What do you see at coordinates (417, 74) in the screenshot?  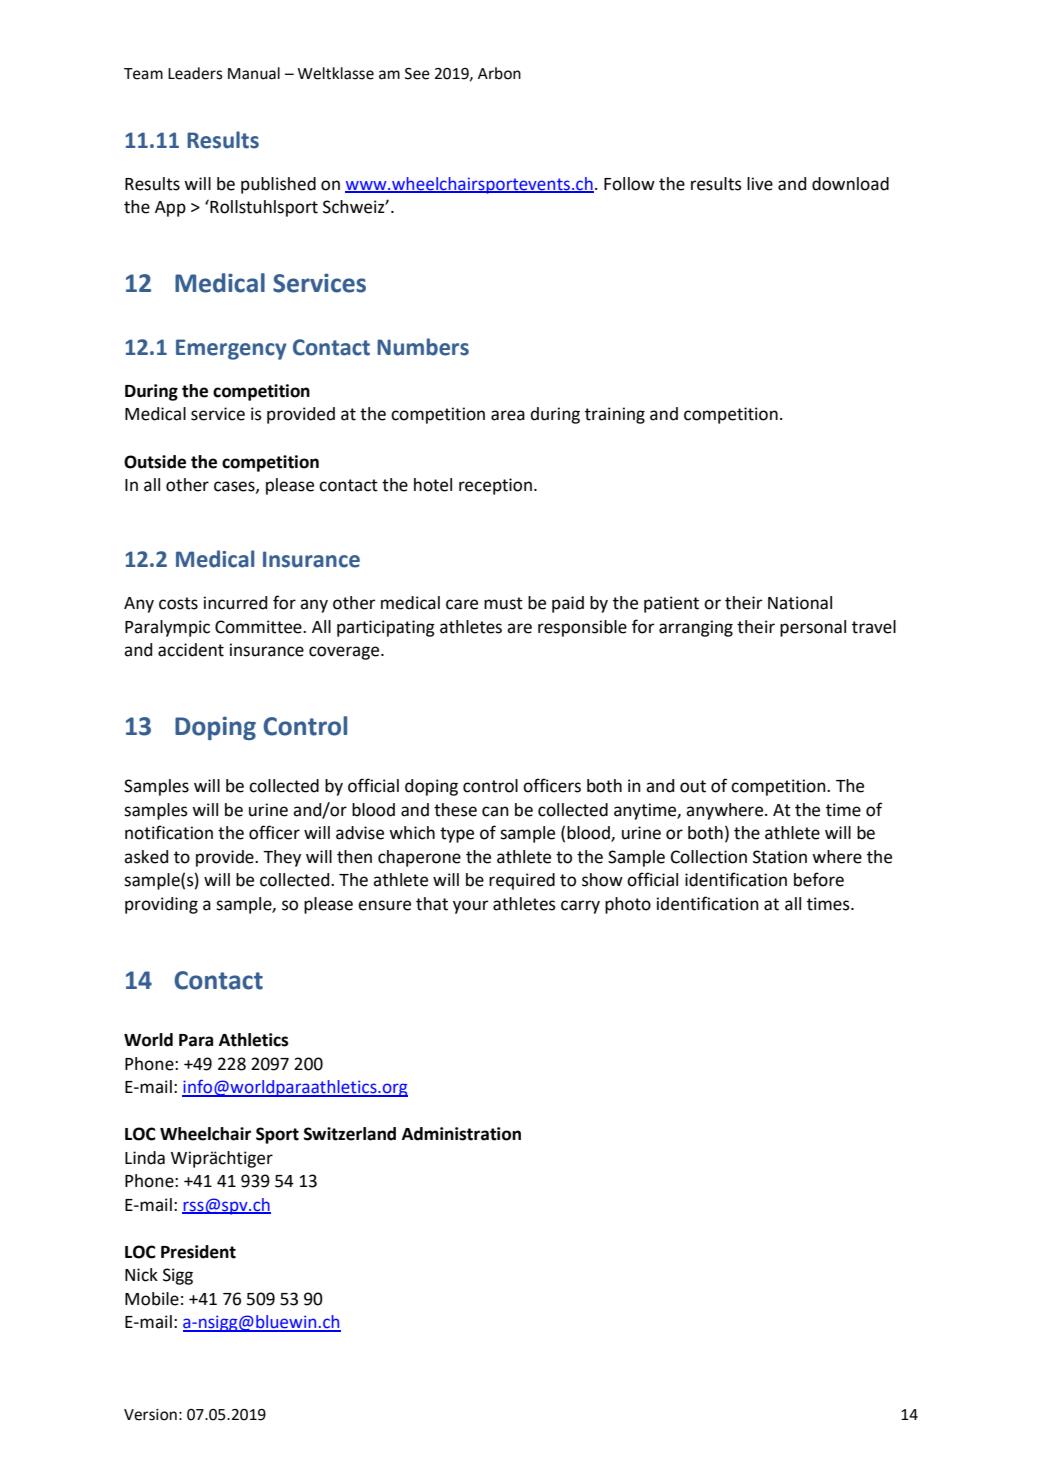 I see `See` at bounding box center [417, 74].
